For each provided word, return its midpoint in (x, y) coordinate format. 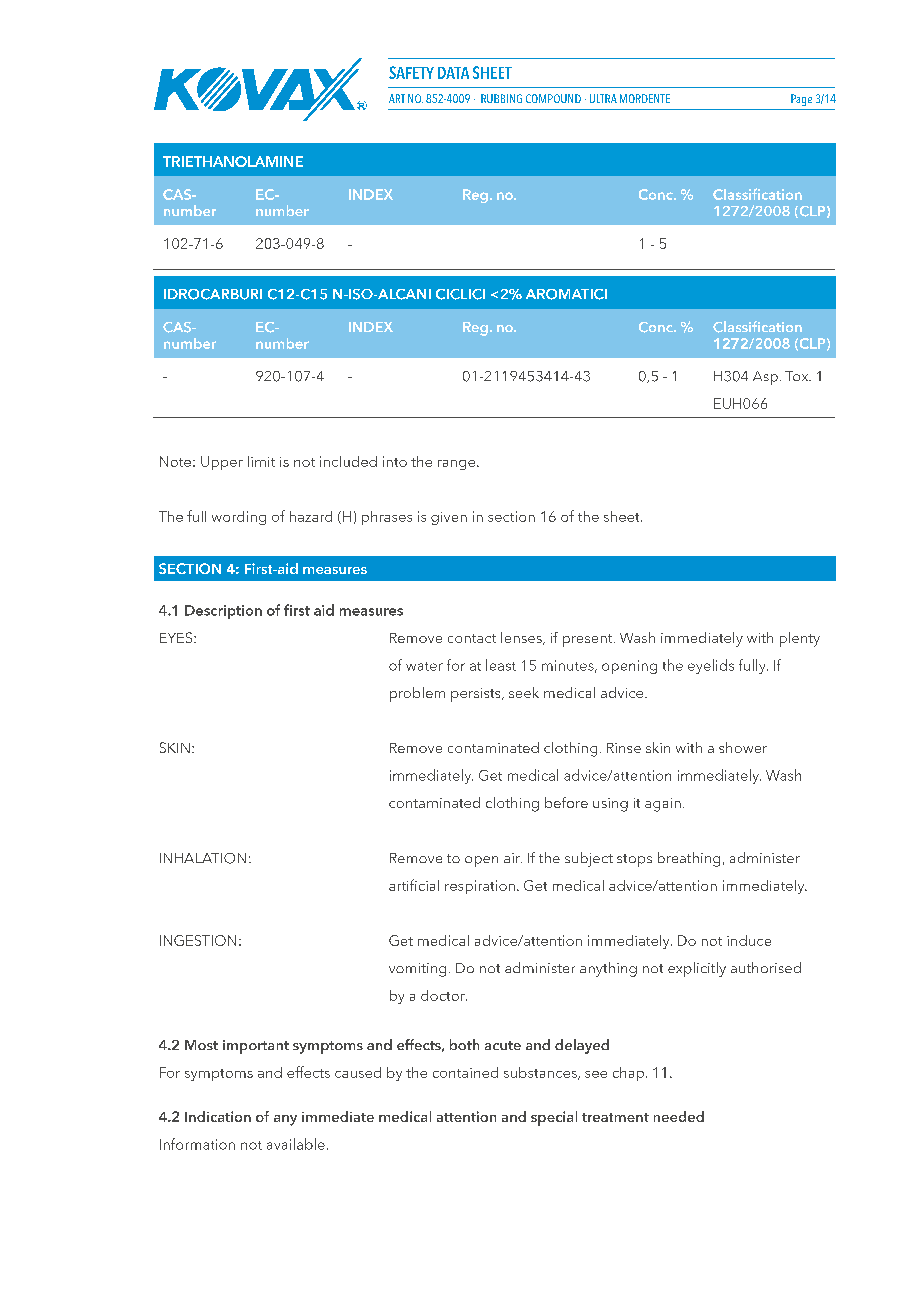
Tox (798, 376)
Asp (765, 378)
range (458, 465)
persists (477, 695)
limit (261, 461)
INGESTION (198, 940)
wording (239, 518)
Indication (218, 1116)
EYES (177, 637)
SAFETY (411, 72)
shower (743, 747)
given (449, 518)
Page (801, 100)
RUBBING (501, 98)
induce (749, 940)
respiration (480, 887)
